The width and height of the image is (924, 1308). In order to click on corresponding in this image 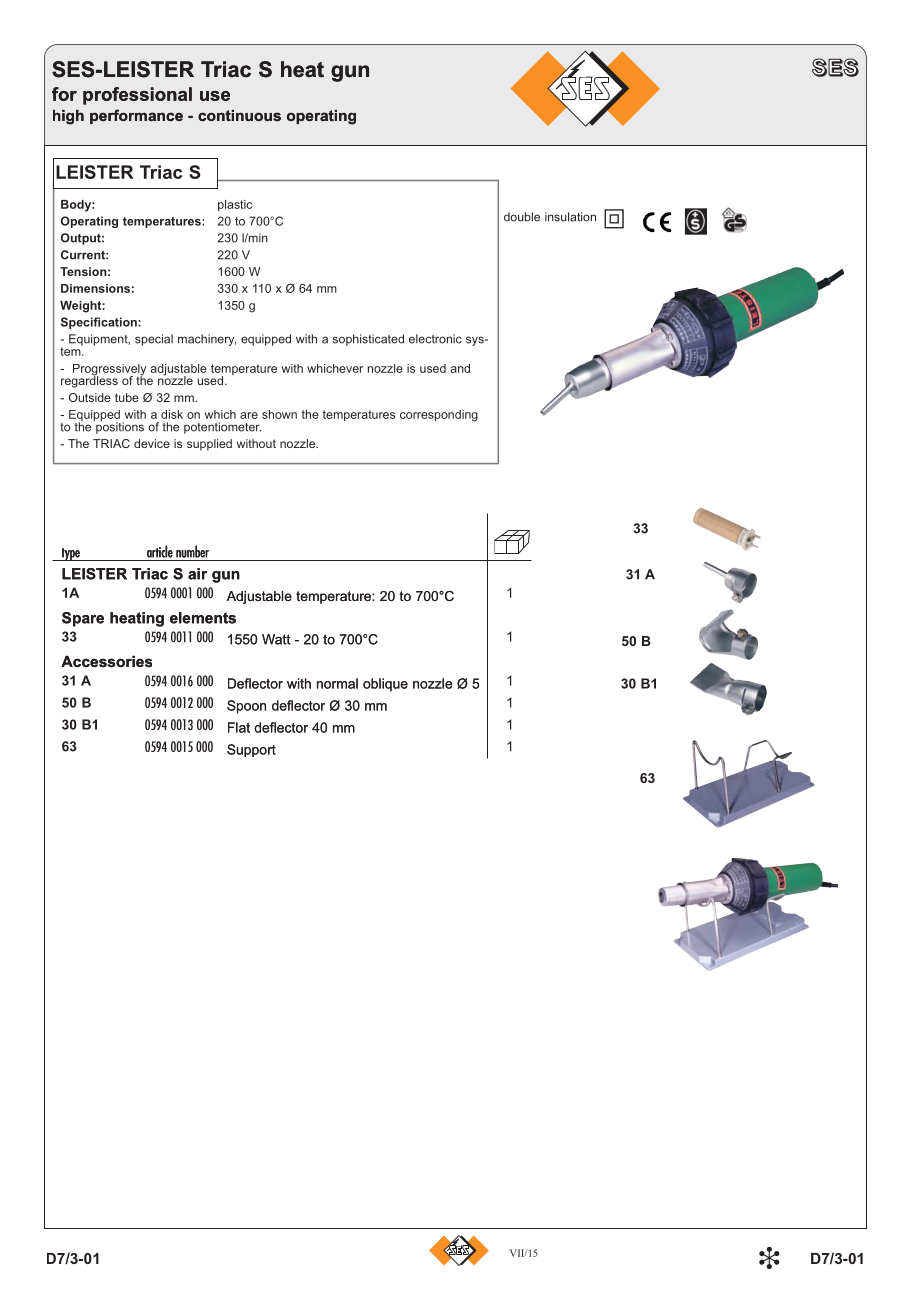, I will do `click(439, 416)`.
